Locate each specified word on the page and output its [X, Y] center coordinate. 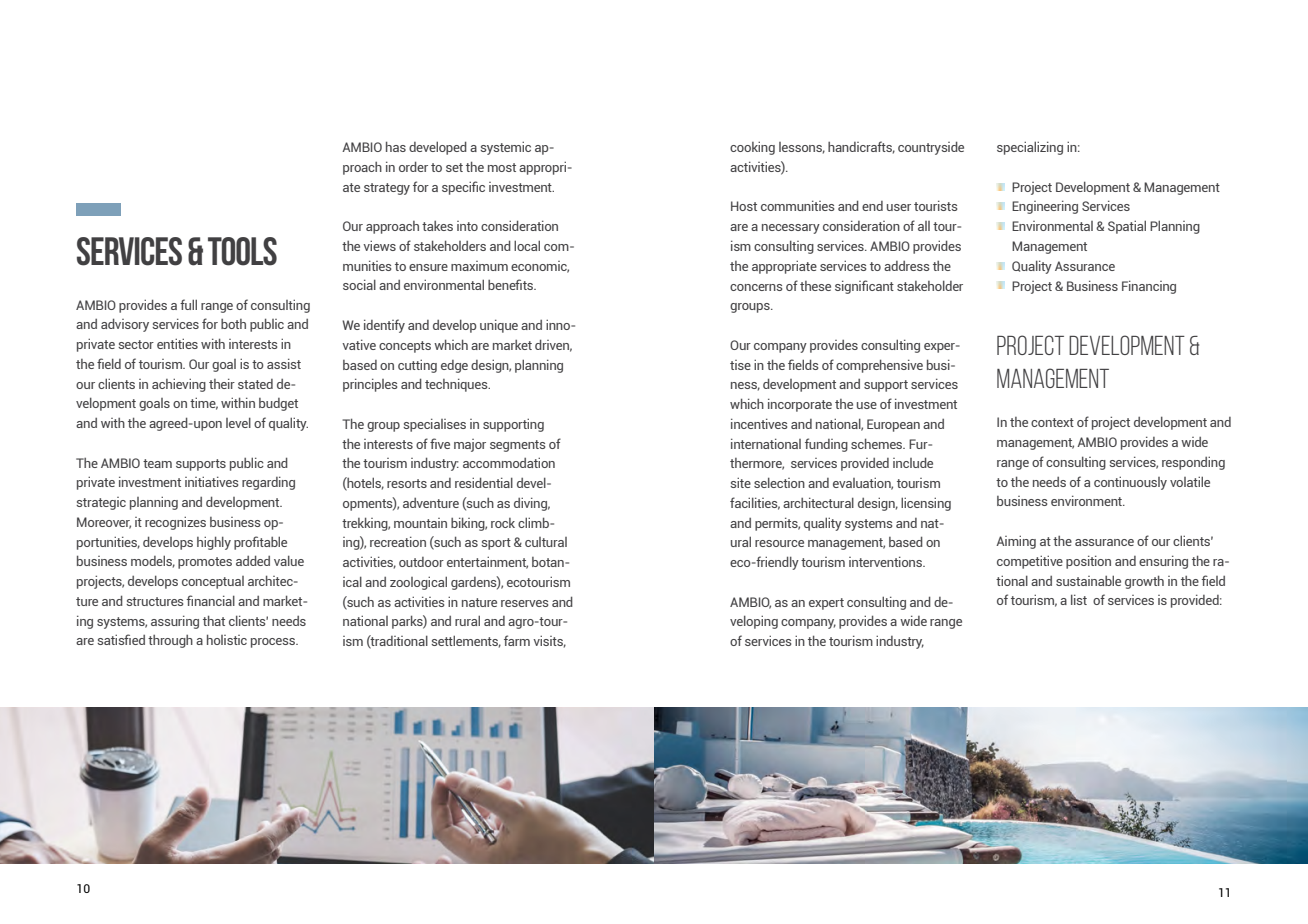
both [233, 324]
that [214, 620]
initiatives [211, 481]
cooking [752, 148]
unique [499, 326]
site [740, 482]
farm [517, 640]
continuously [1130, 483]
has [396, 146]
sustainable [1088, 580]
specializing [1030, 148]
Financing [1149, 287]
